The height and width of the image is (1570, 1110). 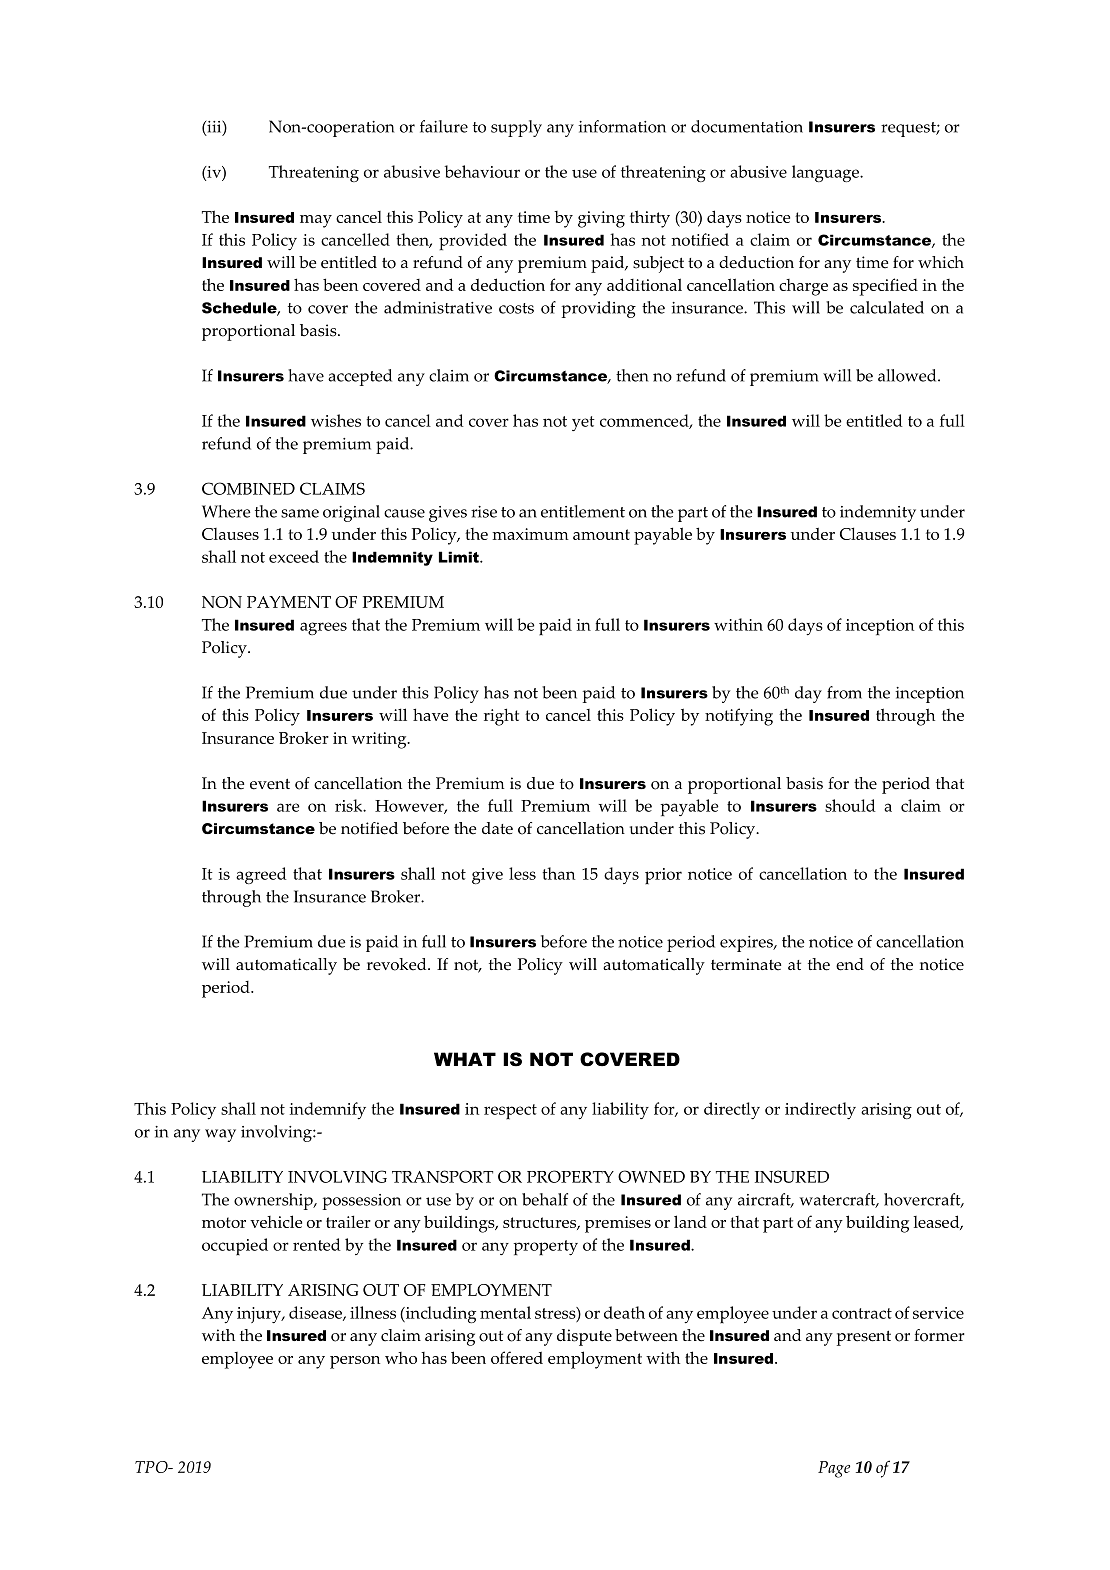 I want to click on language, so click(x=827, y=173).
